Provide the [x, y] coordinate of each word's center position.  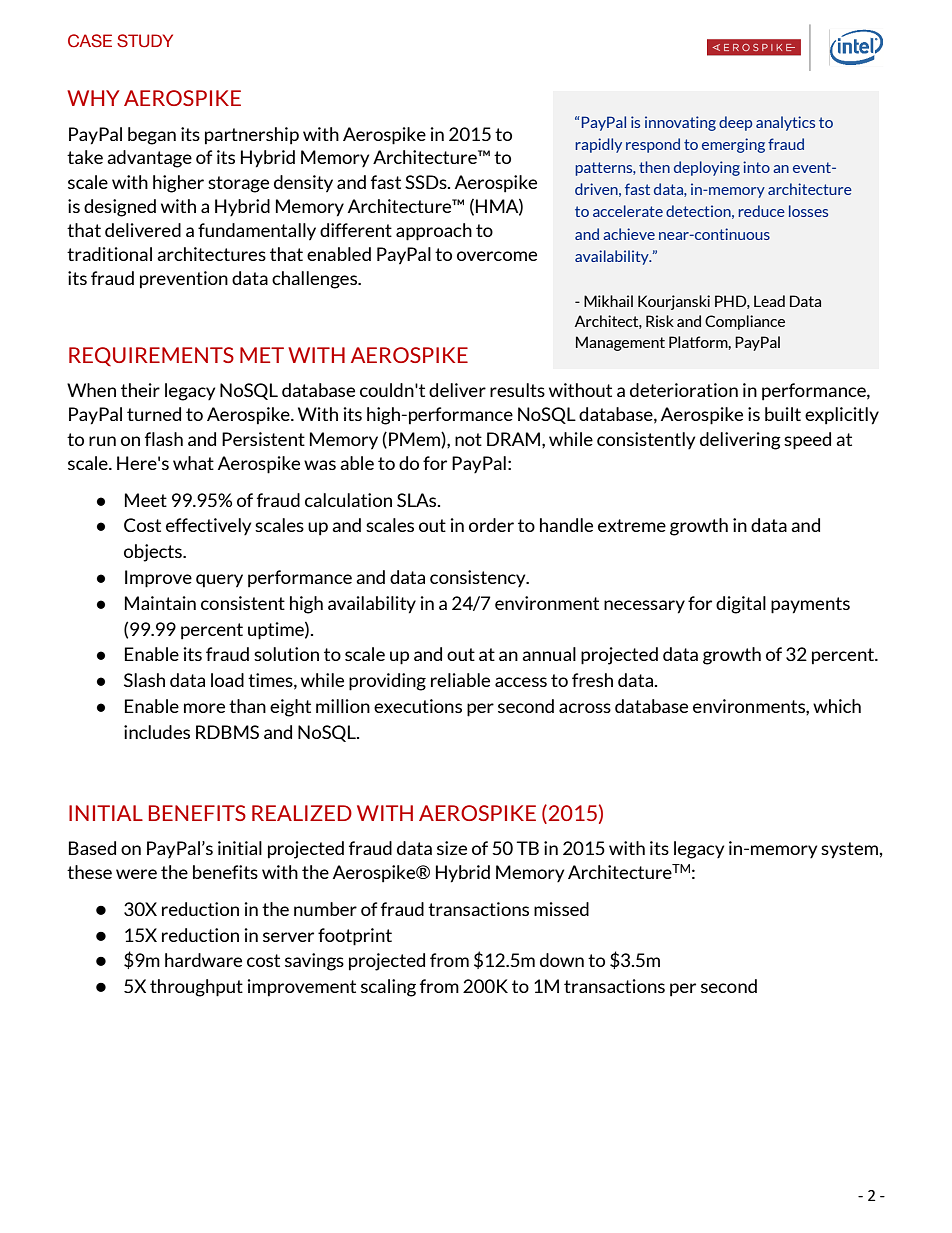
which [837, 706]
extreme [632, 525]
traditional [109, 254]
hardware [203, 960]
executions [418, 706]
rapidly [598, 145]
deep [735, 123]
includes [157, 732]
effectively [208, 526]
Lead [769, 301]
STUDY [145, 41]
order [491, 525]
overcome [497, 256]
